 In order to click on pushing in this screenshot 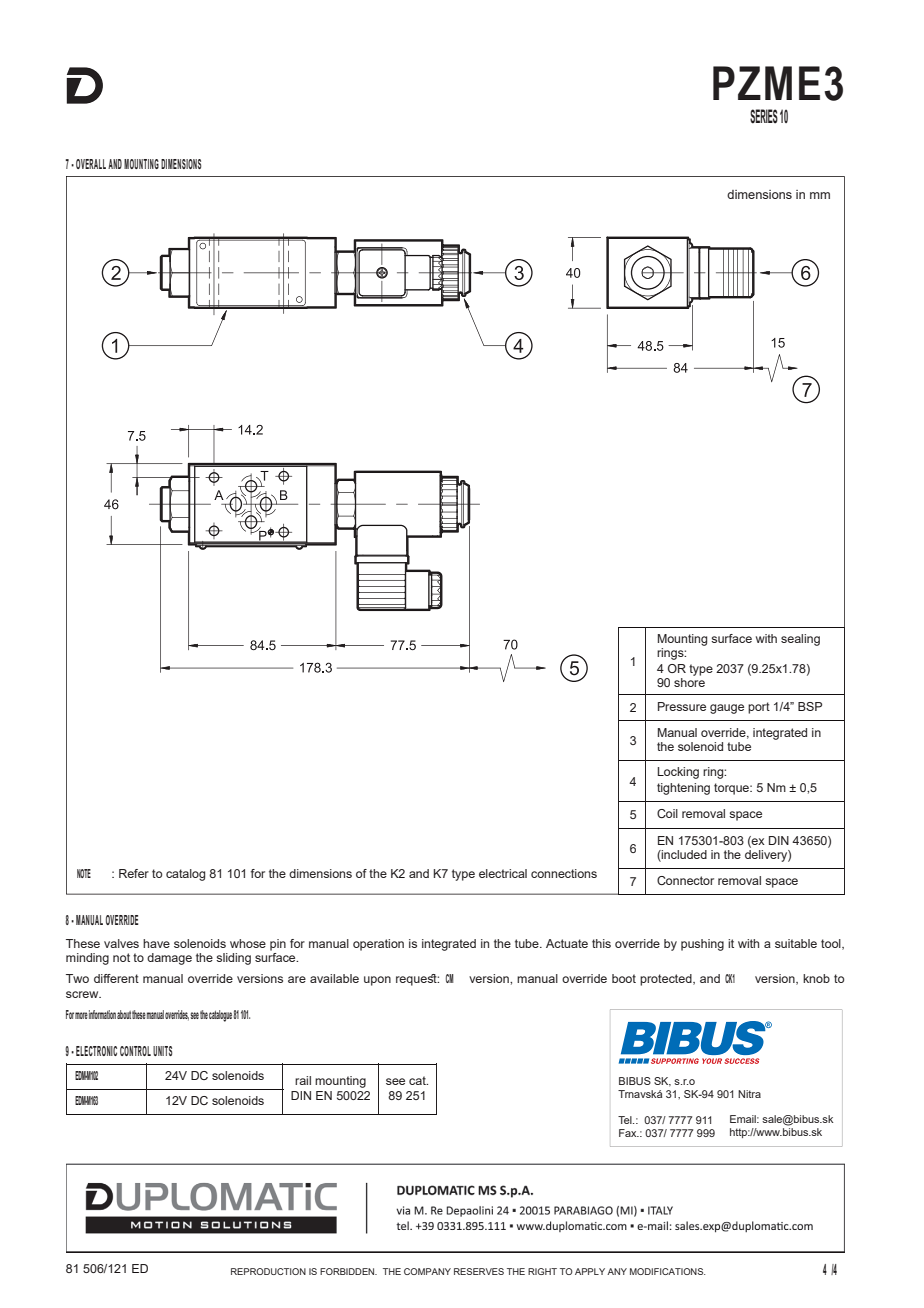, I will do `click(702, 945)`.
